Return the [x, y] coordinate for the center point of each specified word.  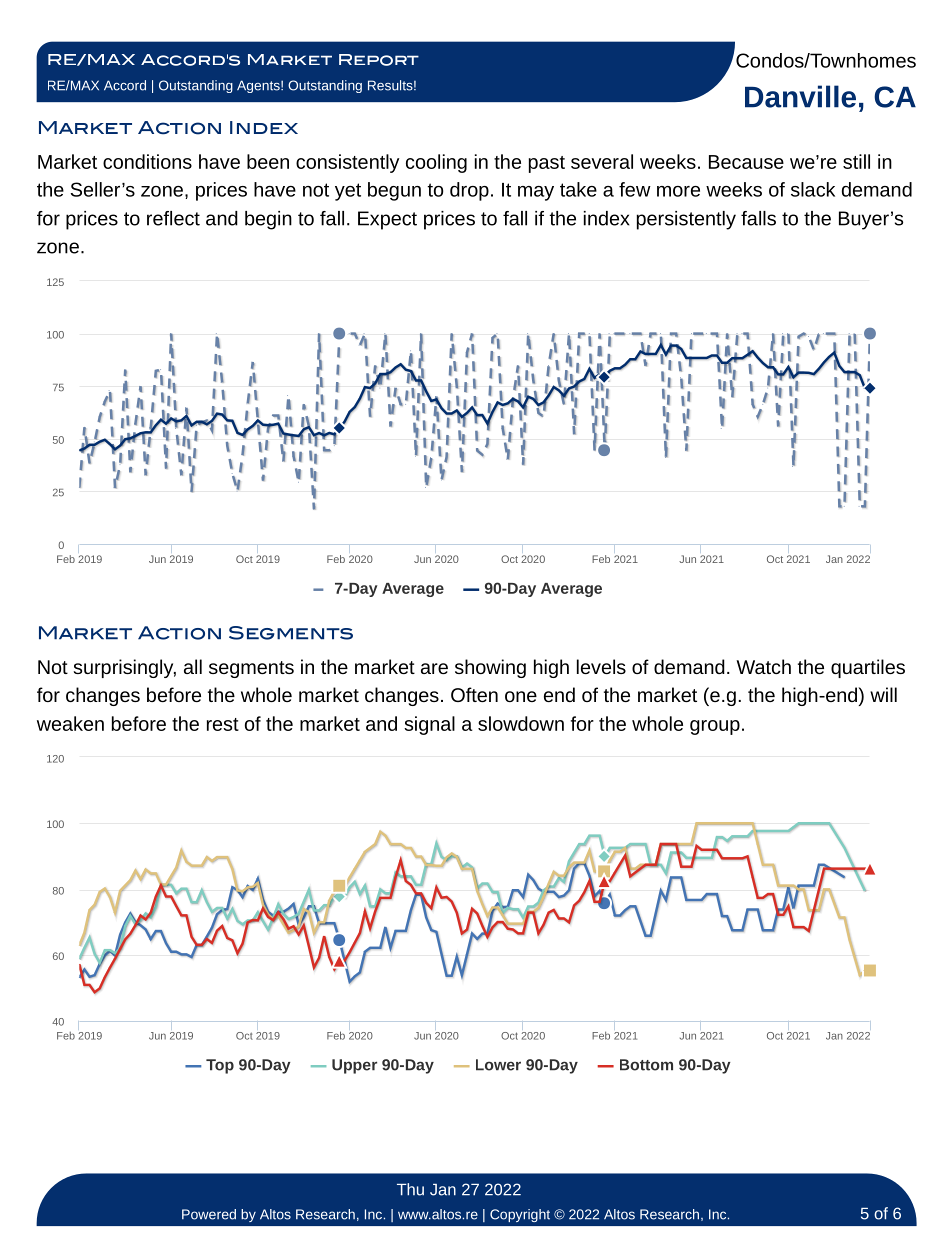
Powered [209, 1214]
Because [746, 162]
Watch [763, 666]
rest [223, 724]
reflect [173, 218]
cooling [436, 163]
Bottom [646, 1065]
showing [490, 668]
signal [429, 725]
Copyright [520, 1215]
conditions [147, 161]
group [715, 727]
